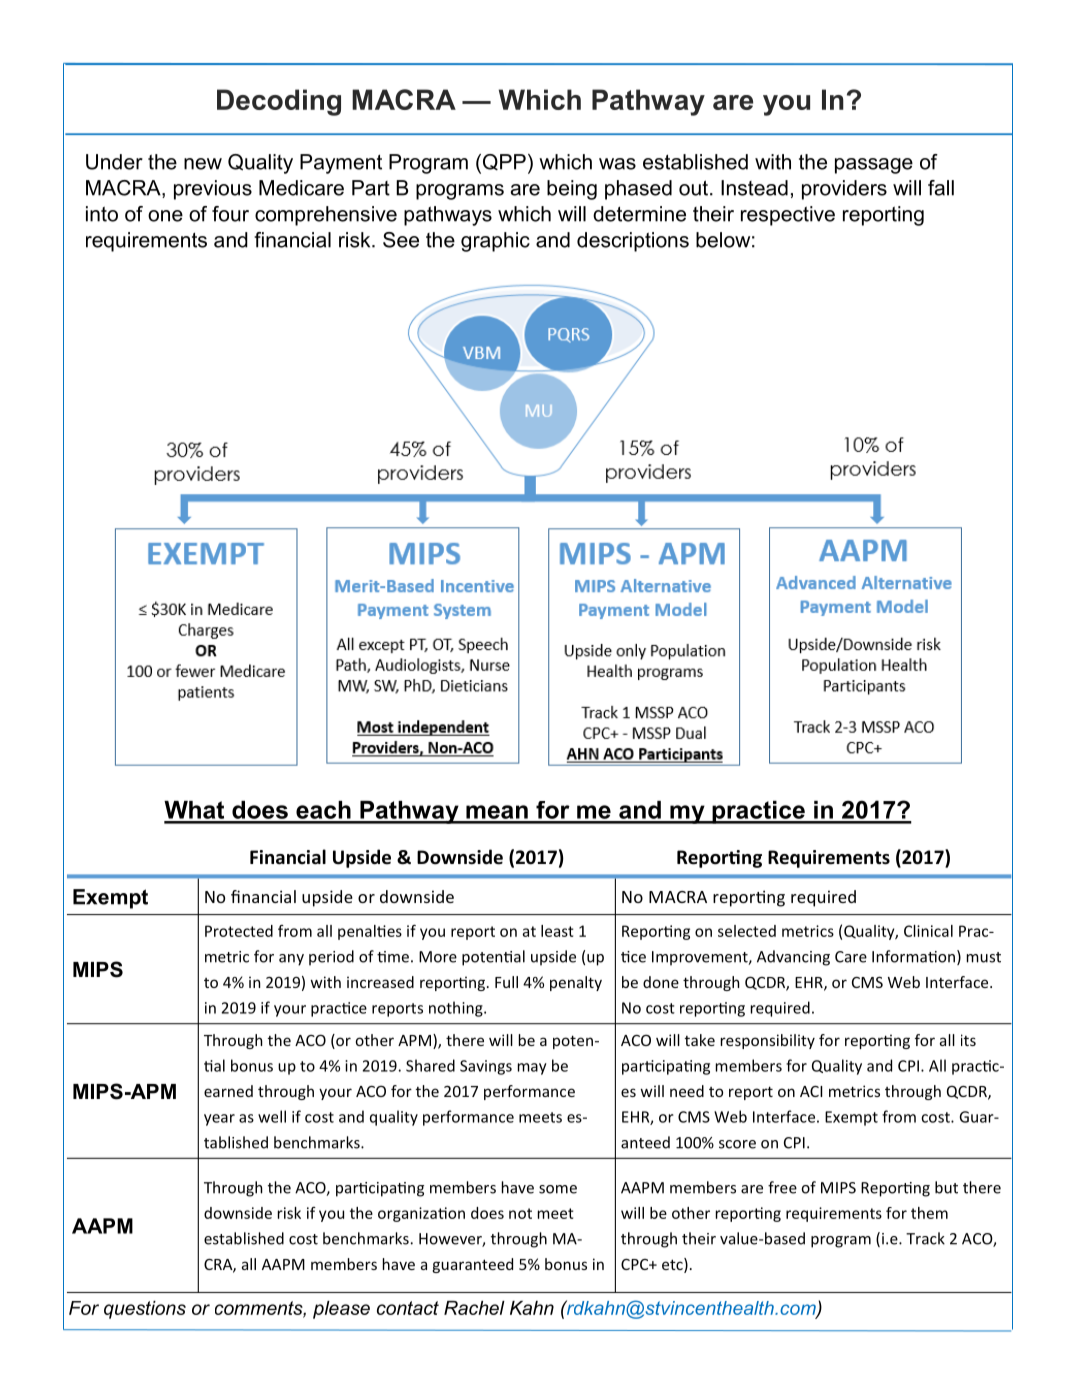 This screenshot has width=1076, height=1393. I want to click on Protected, so click(239, 931).
